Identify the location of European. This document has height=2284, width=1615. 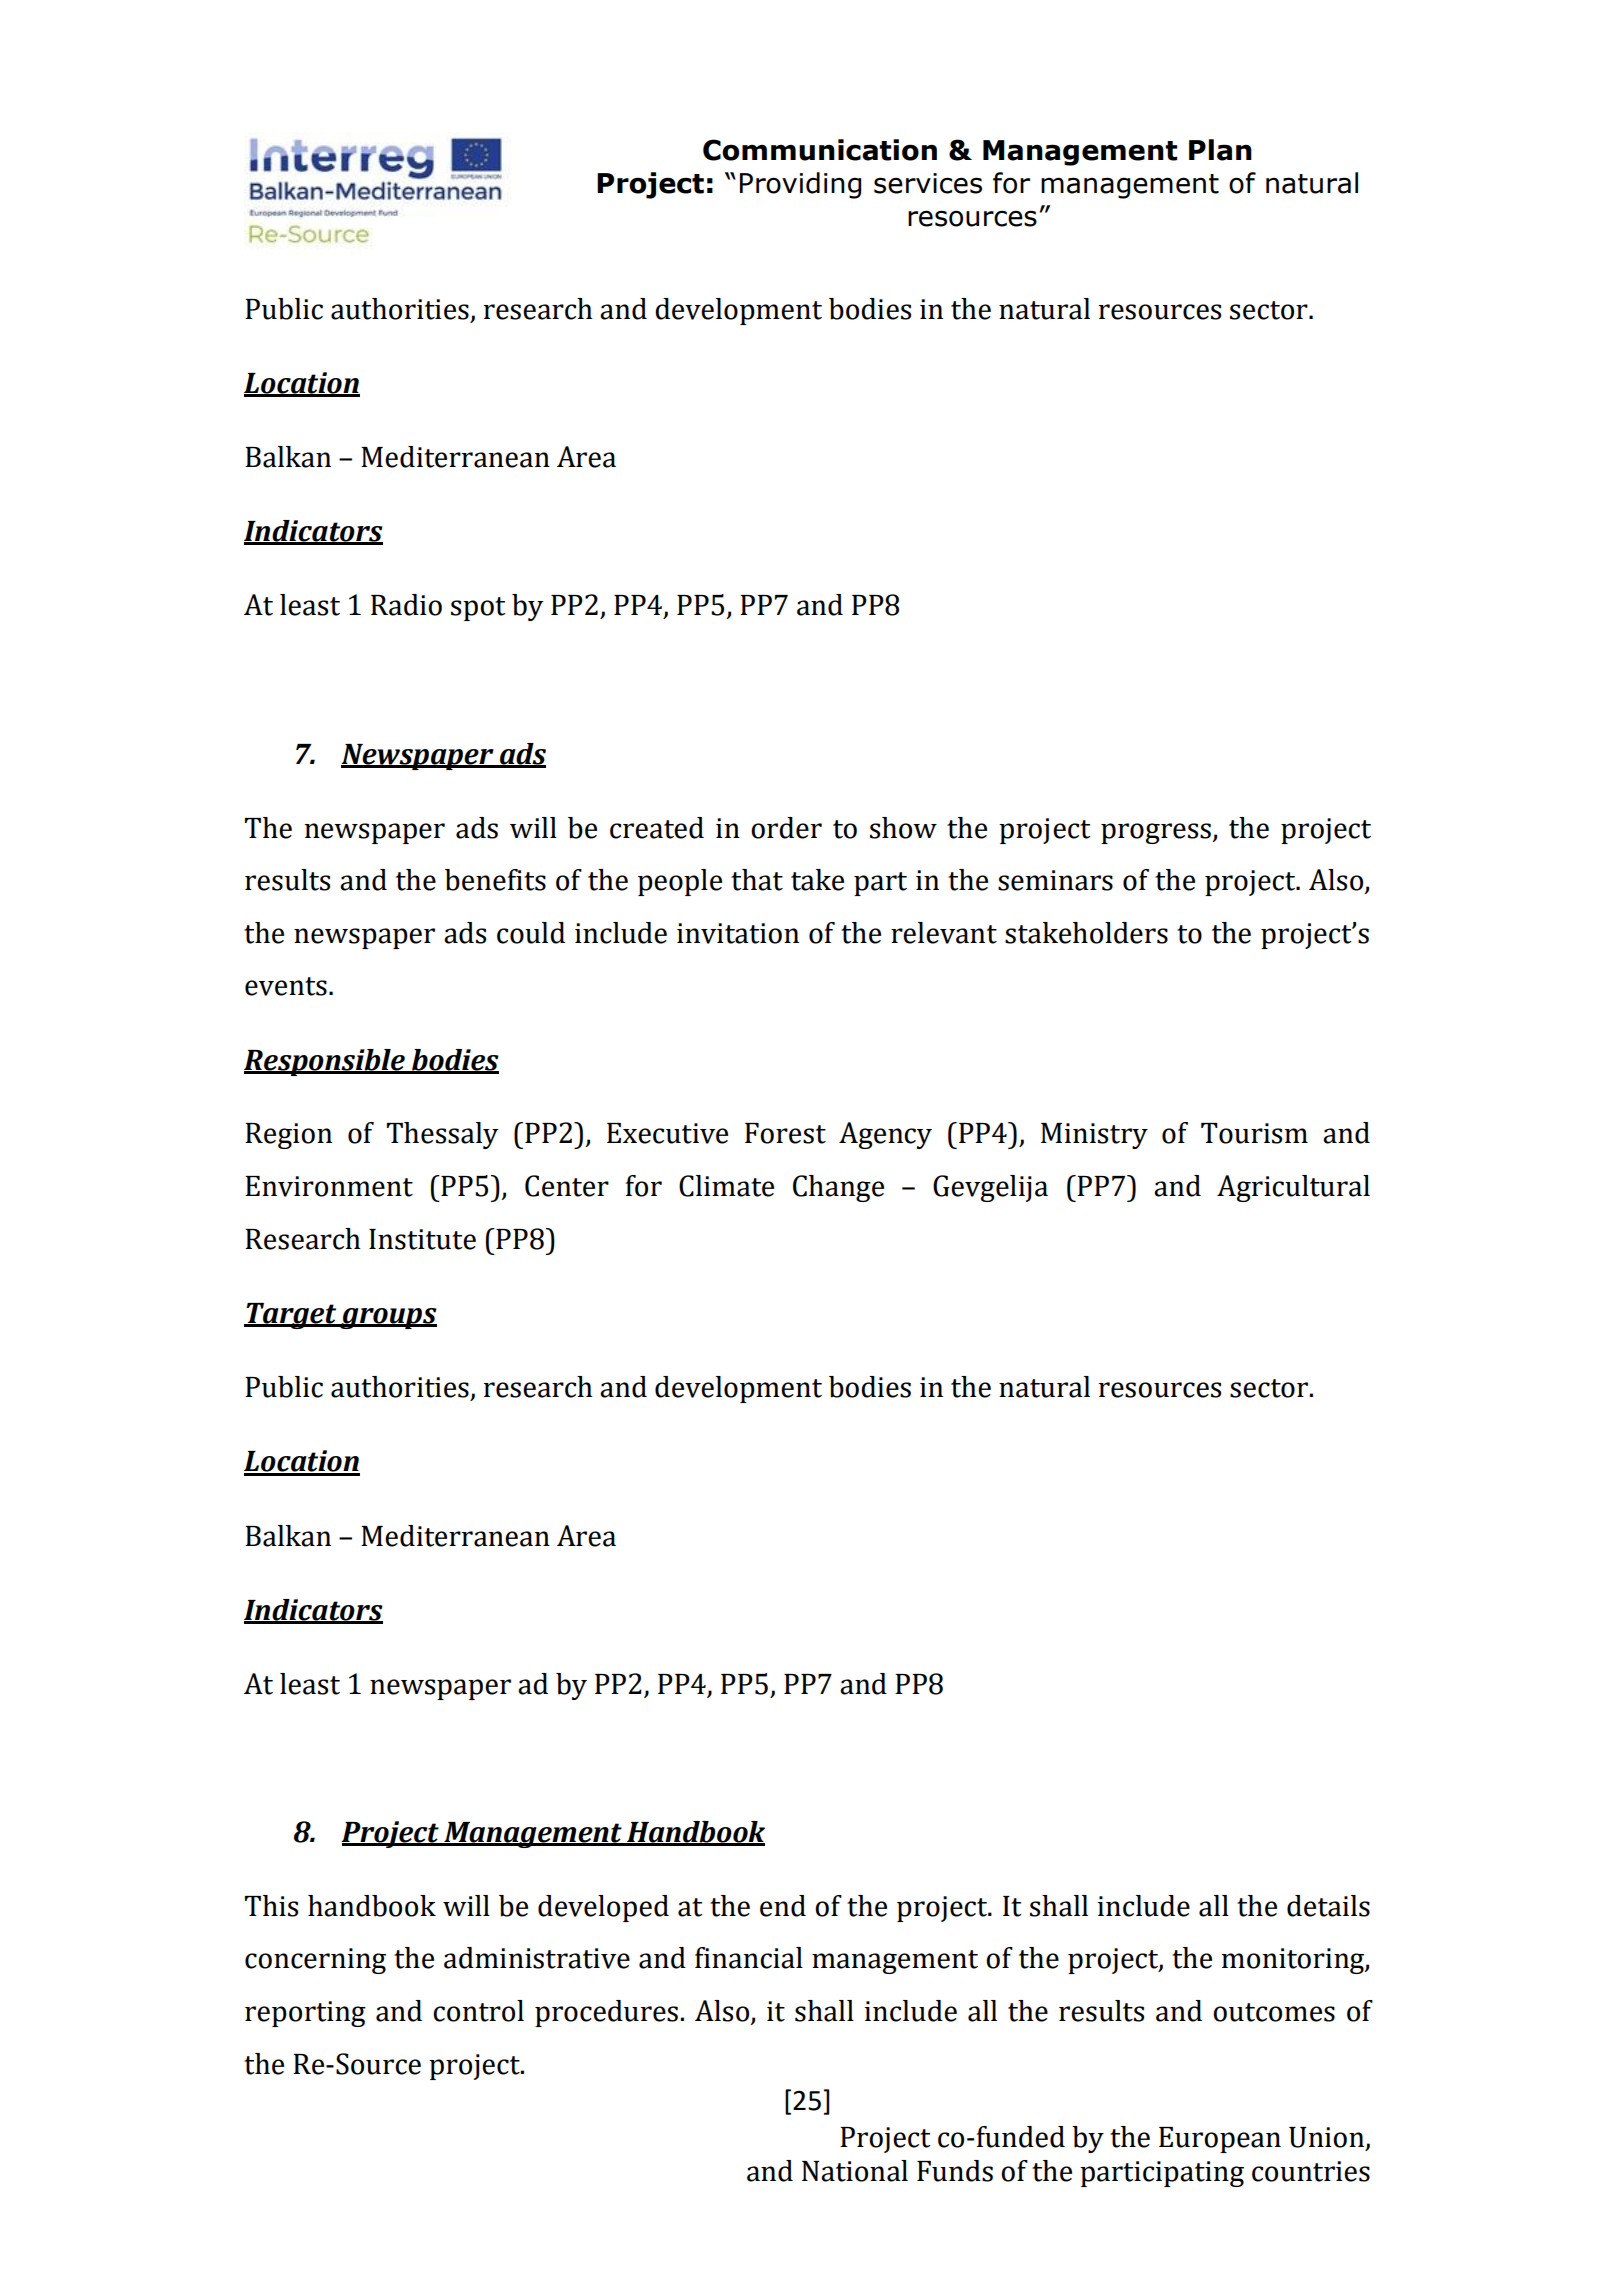
(1220, 2140).
